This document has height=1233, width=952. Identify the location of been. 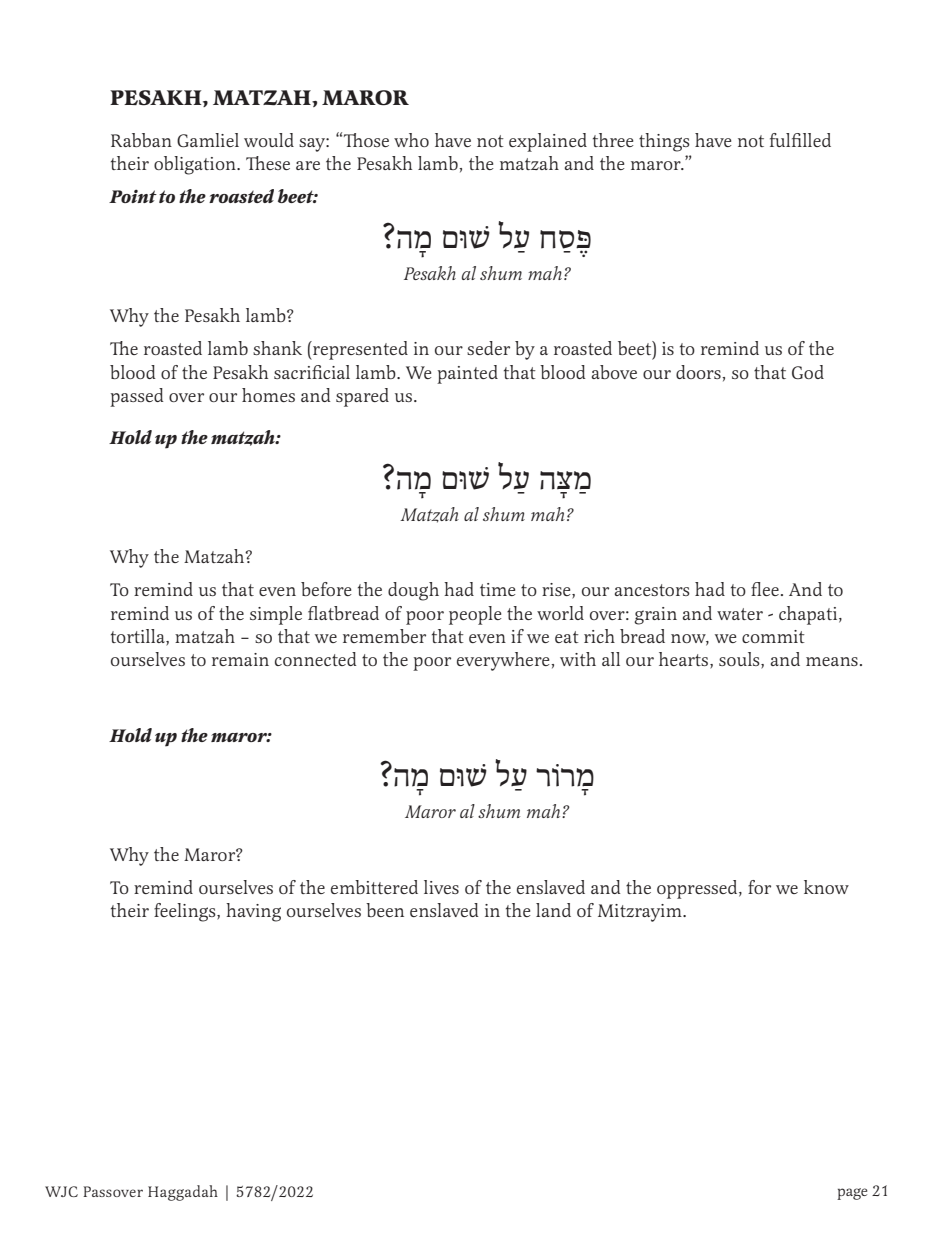
(385, 910).
